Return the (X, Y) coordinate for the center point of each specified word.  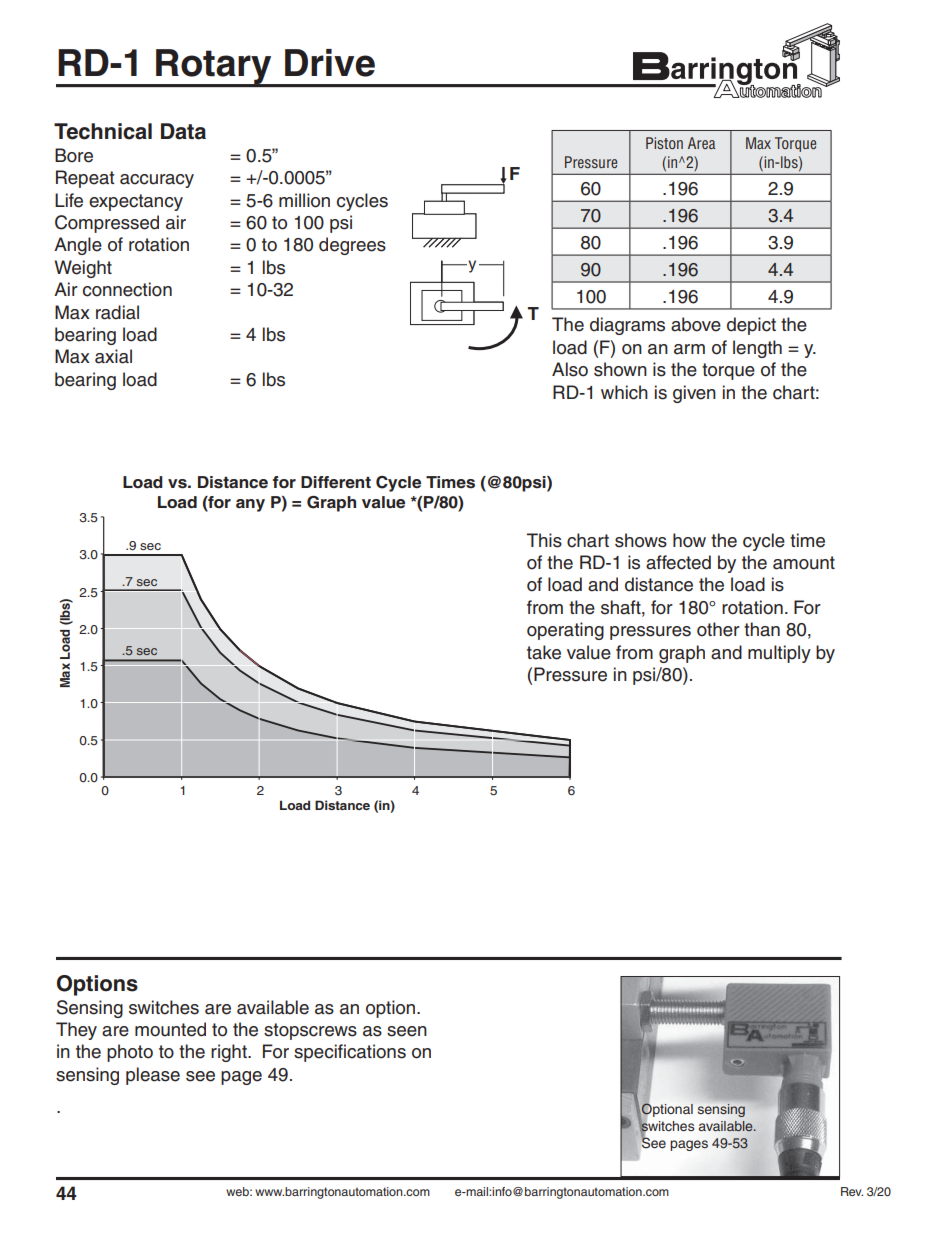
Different (336, 482)
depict (751, 326)
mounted (170, 1029)
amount (804, 563)
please (153, 1076)
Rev (852, 1191)
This (544, 540)
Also (570, 369)
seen (407, 1031)
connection (127, 289)
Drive (330, 63)
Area (701, 143)
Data (183, 131)
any (250, 505)
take (544, 652)
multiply (779, 654)
